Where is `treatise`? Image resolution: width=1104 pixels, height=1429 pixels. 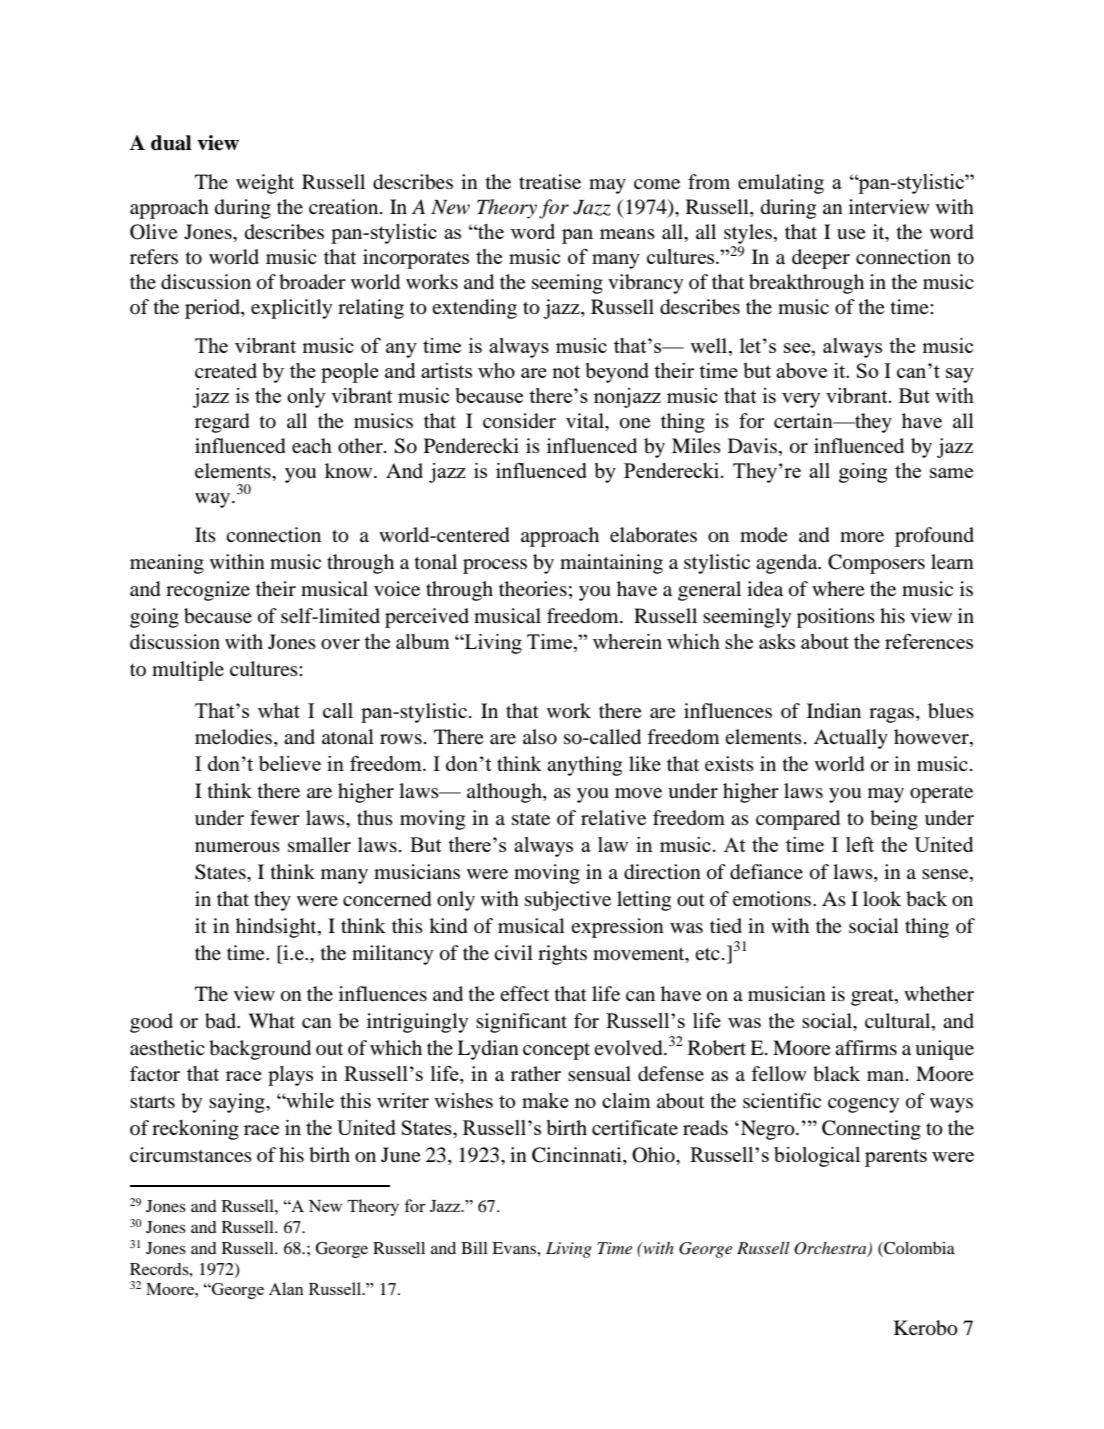
treatise is located at coordinates (550, 181).
